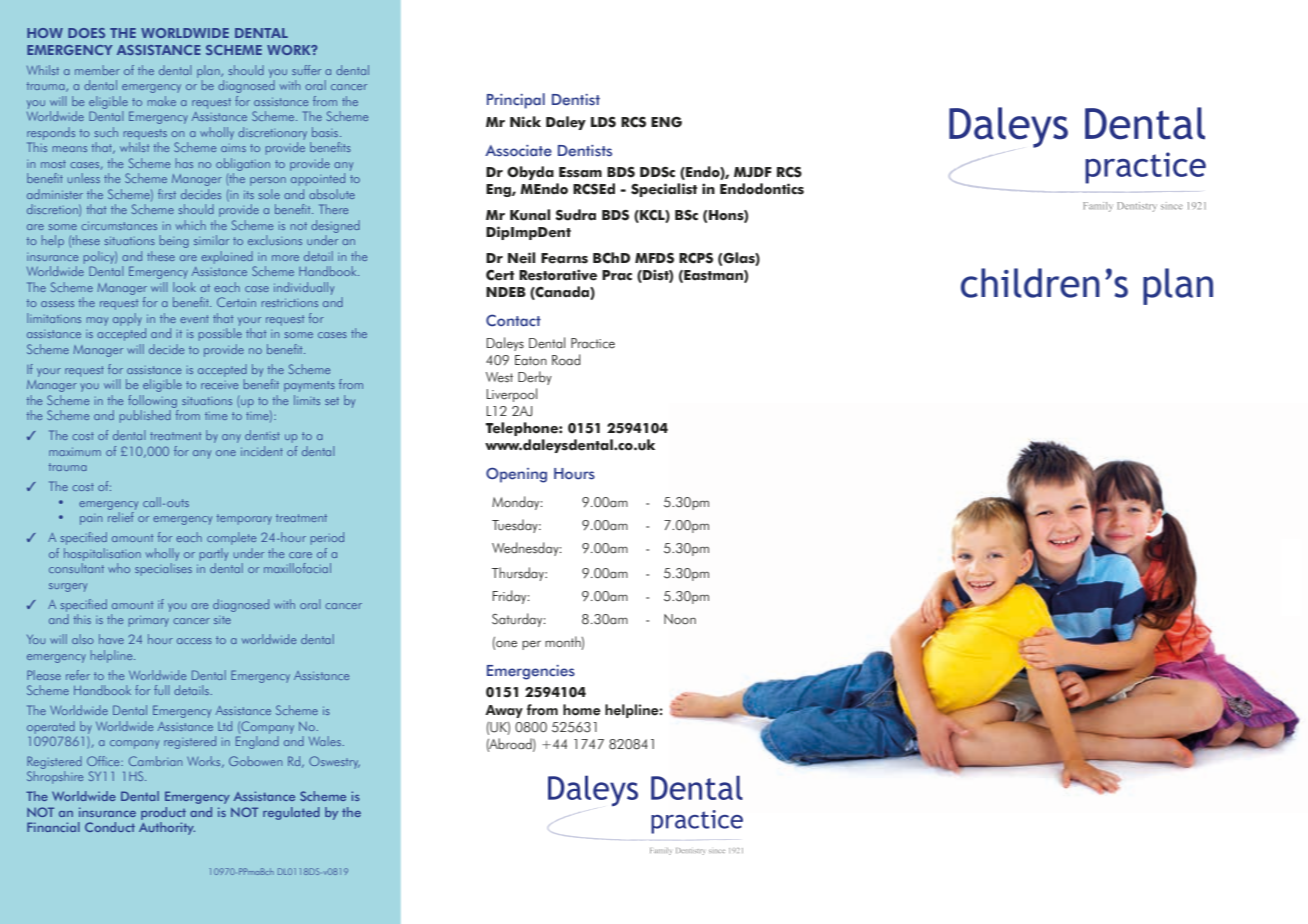 Image resolution: width=1308 pixels, height=924 pixels. Describe the element at coordinates (306, 70) in the screenshot. I see `suffer` at that location.
